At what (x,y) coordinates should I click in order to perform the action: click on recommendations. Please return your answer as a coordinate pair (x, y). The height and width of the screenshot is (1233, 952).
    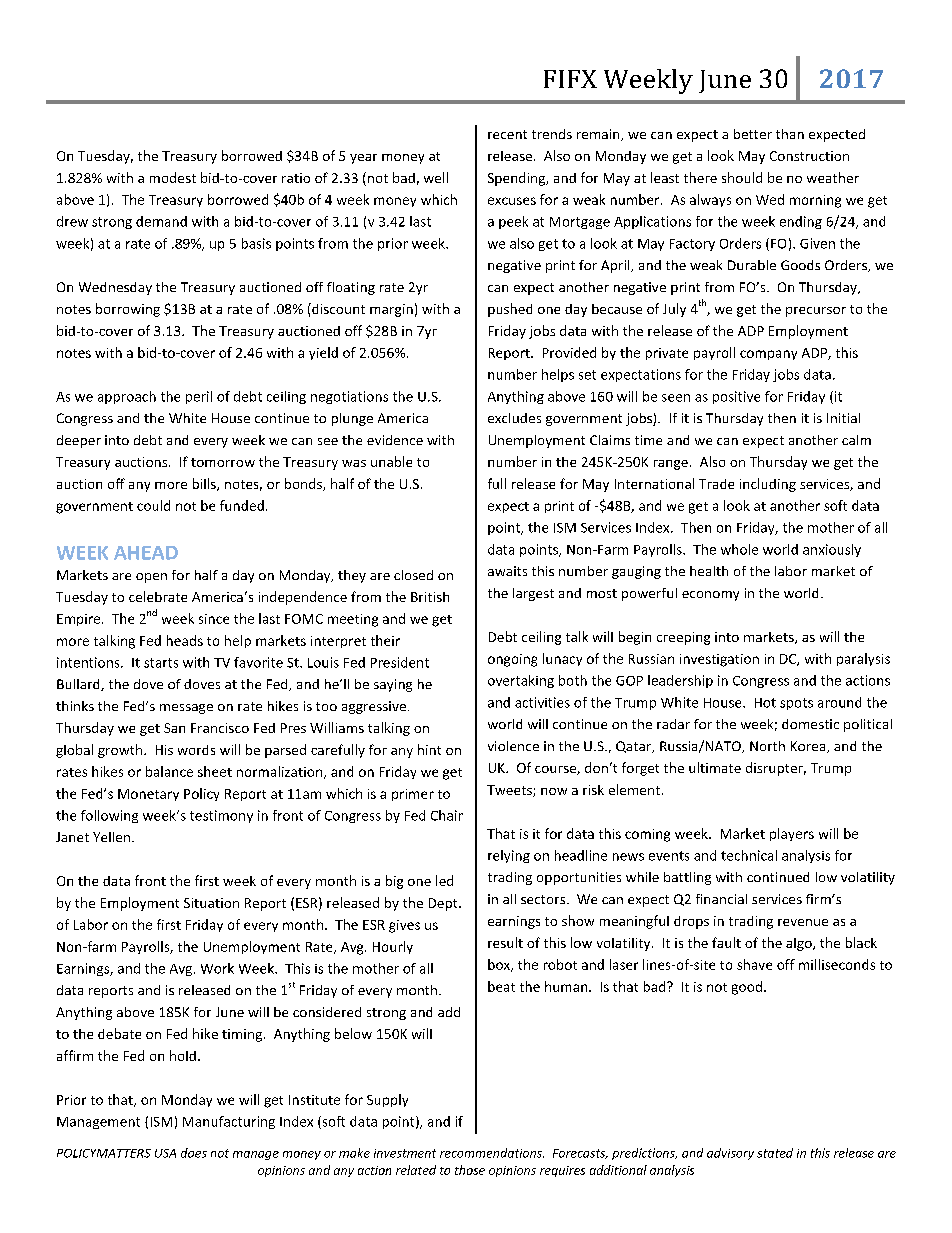
    Looking at the image, I should click on (492, 1153).
